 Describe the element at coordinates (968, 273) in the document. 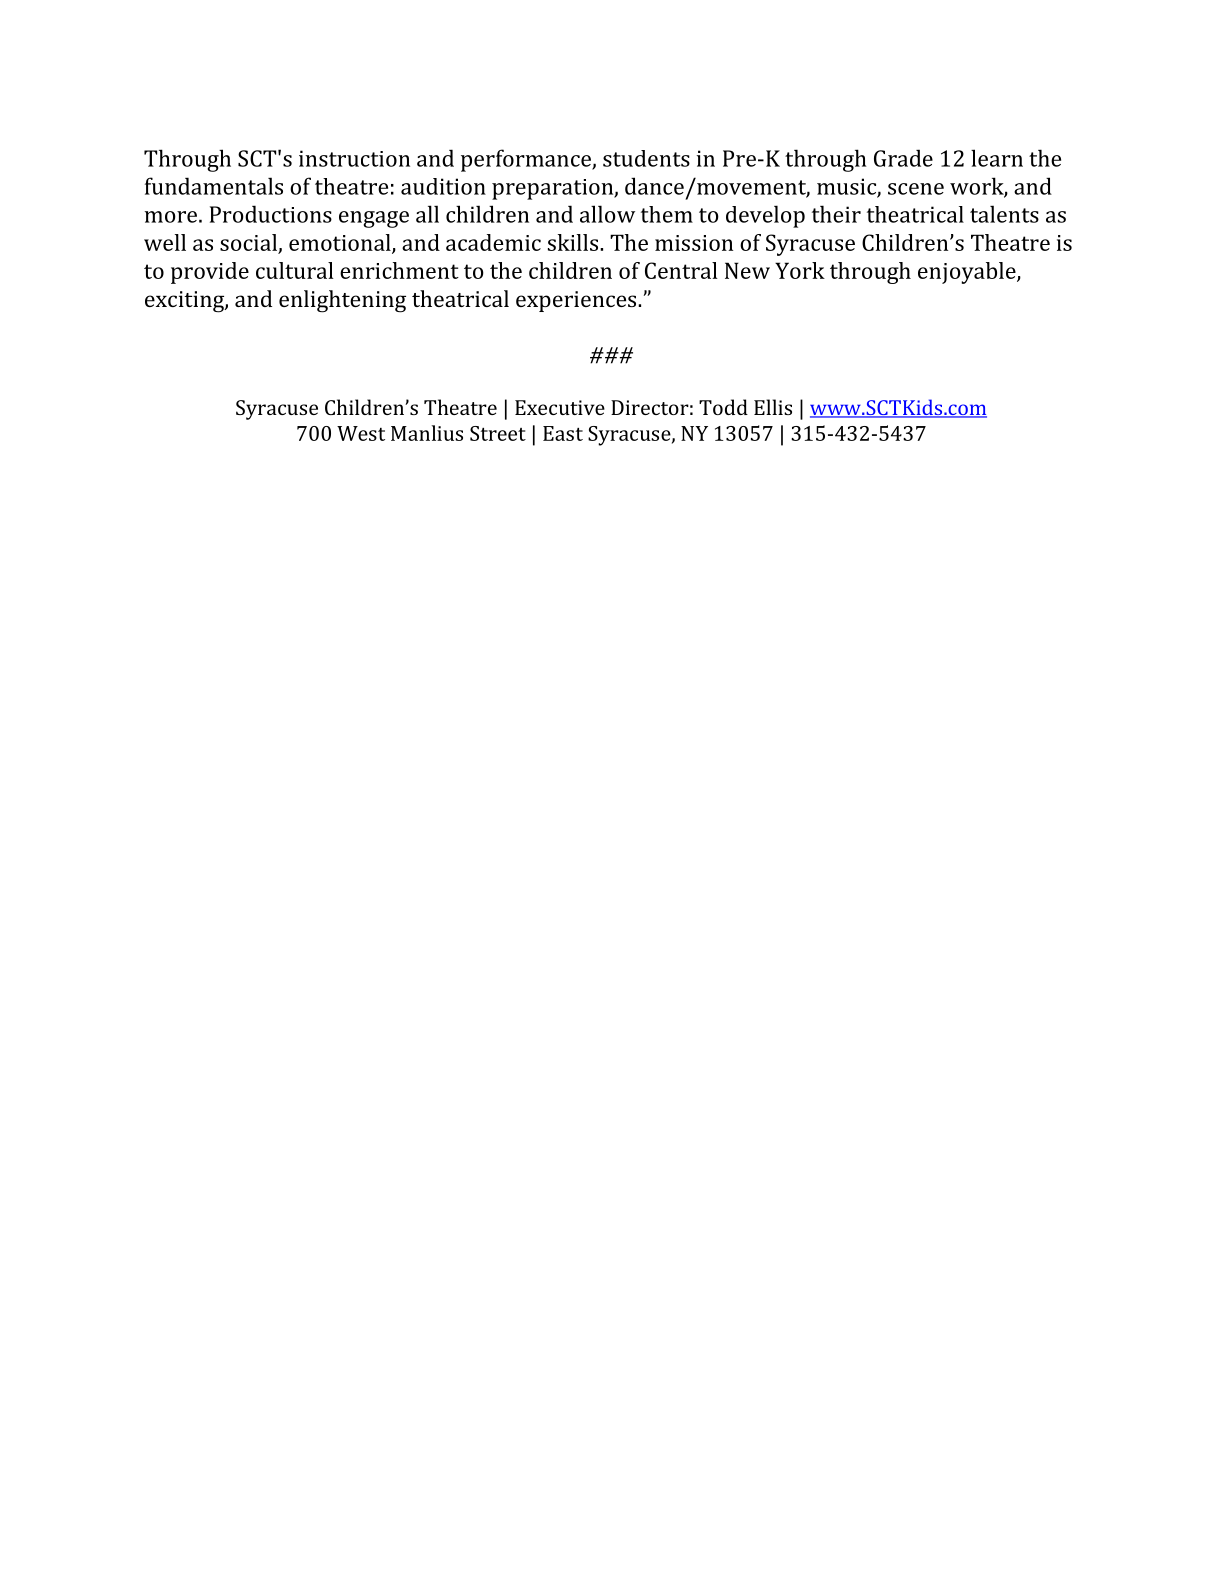

I see `enjoyable` at that location.
